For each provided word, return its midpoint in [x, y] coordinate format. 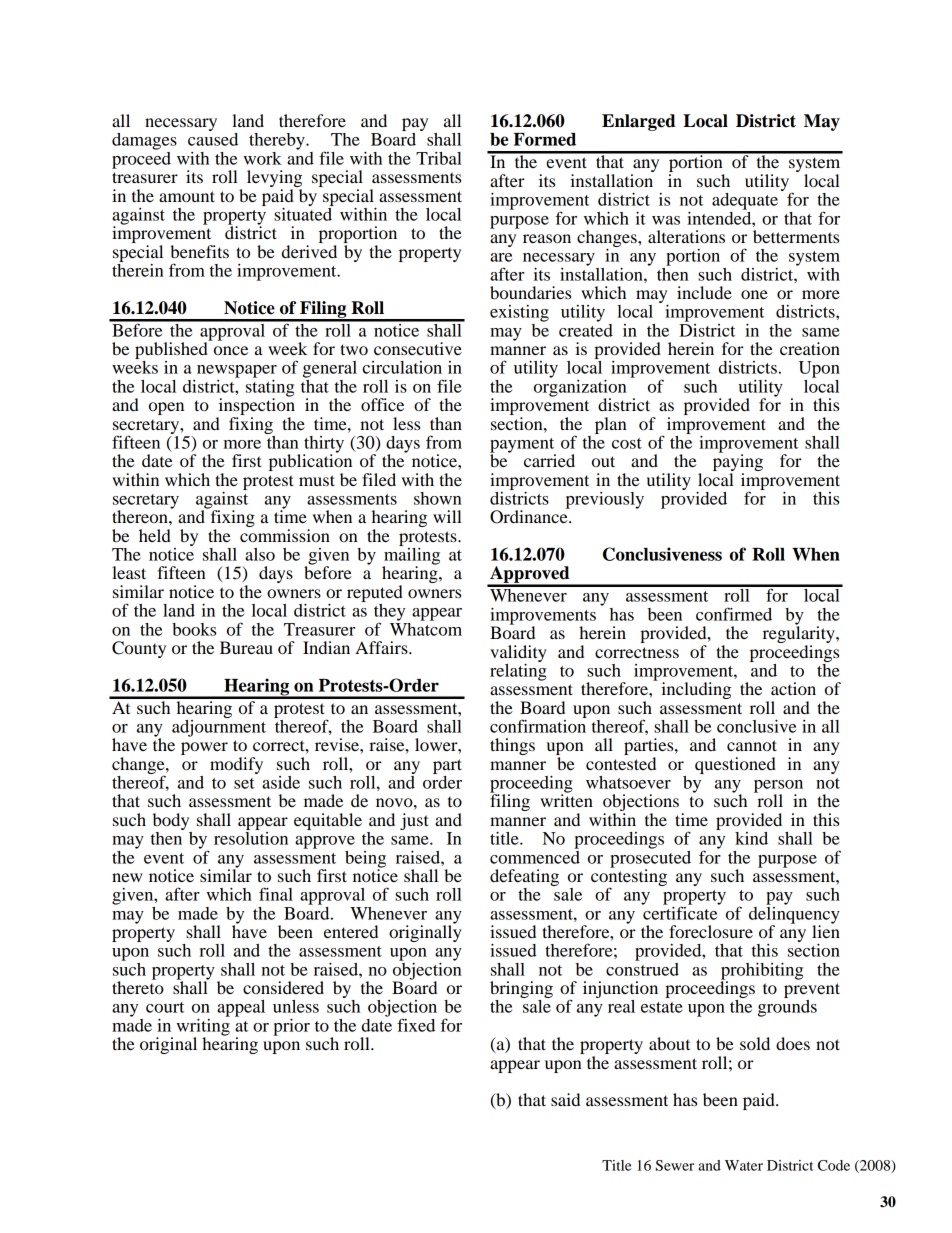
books [194, 629]
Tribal [439, 158]
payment [523, 446]
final [276, 894]
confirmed [734, 614]
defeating [524, 877]
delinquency [794, 915]
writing [203, 1027]
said [565, 1099]
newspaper [237, 372]
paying [738, 463]
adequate [745, 201]
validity [518, 654]
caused [213, 138]
